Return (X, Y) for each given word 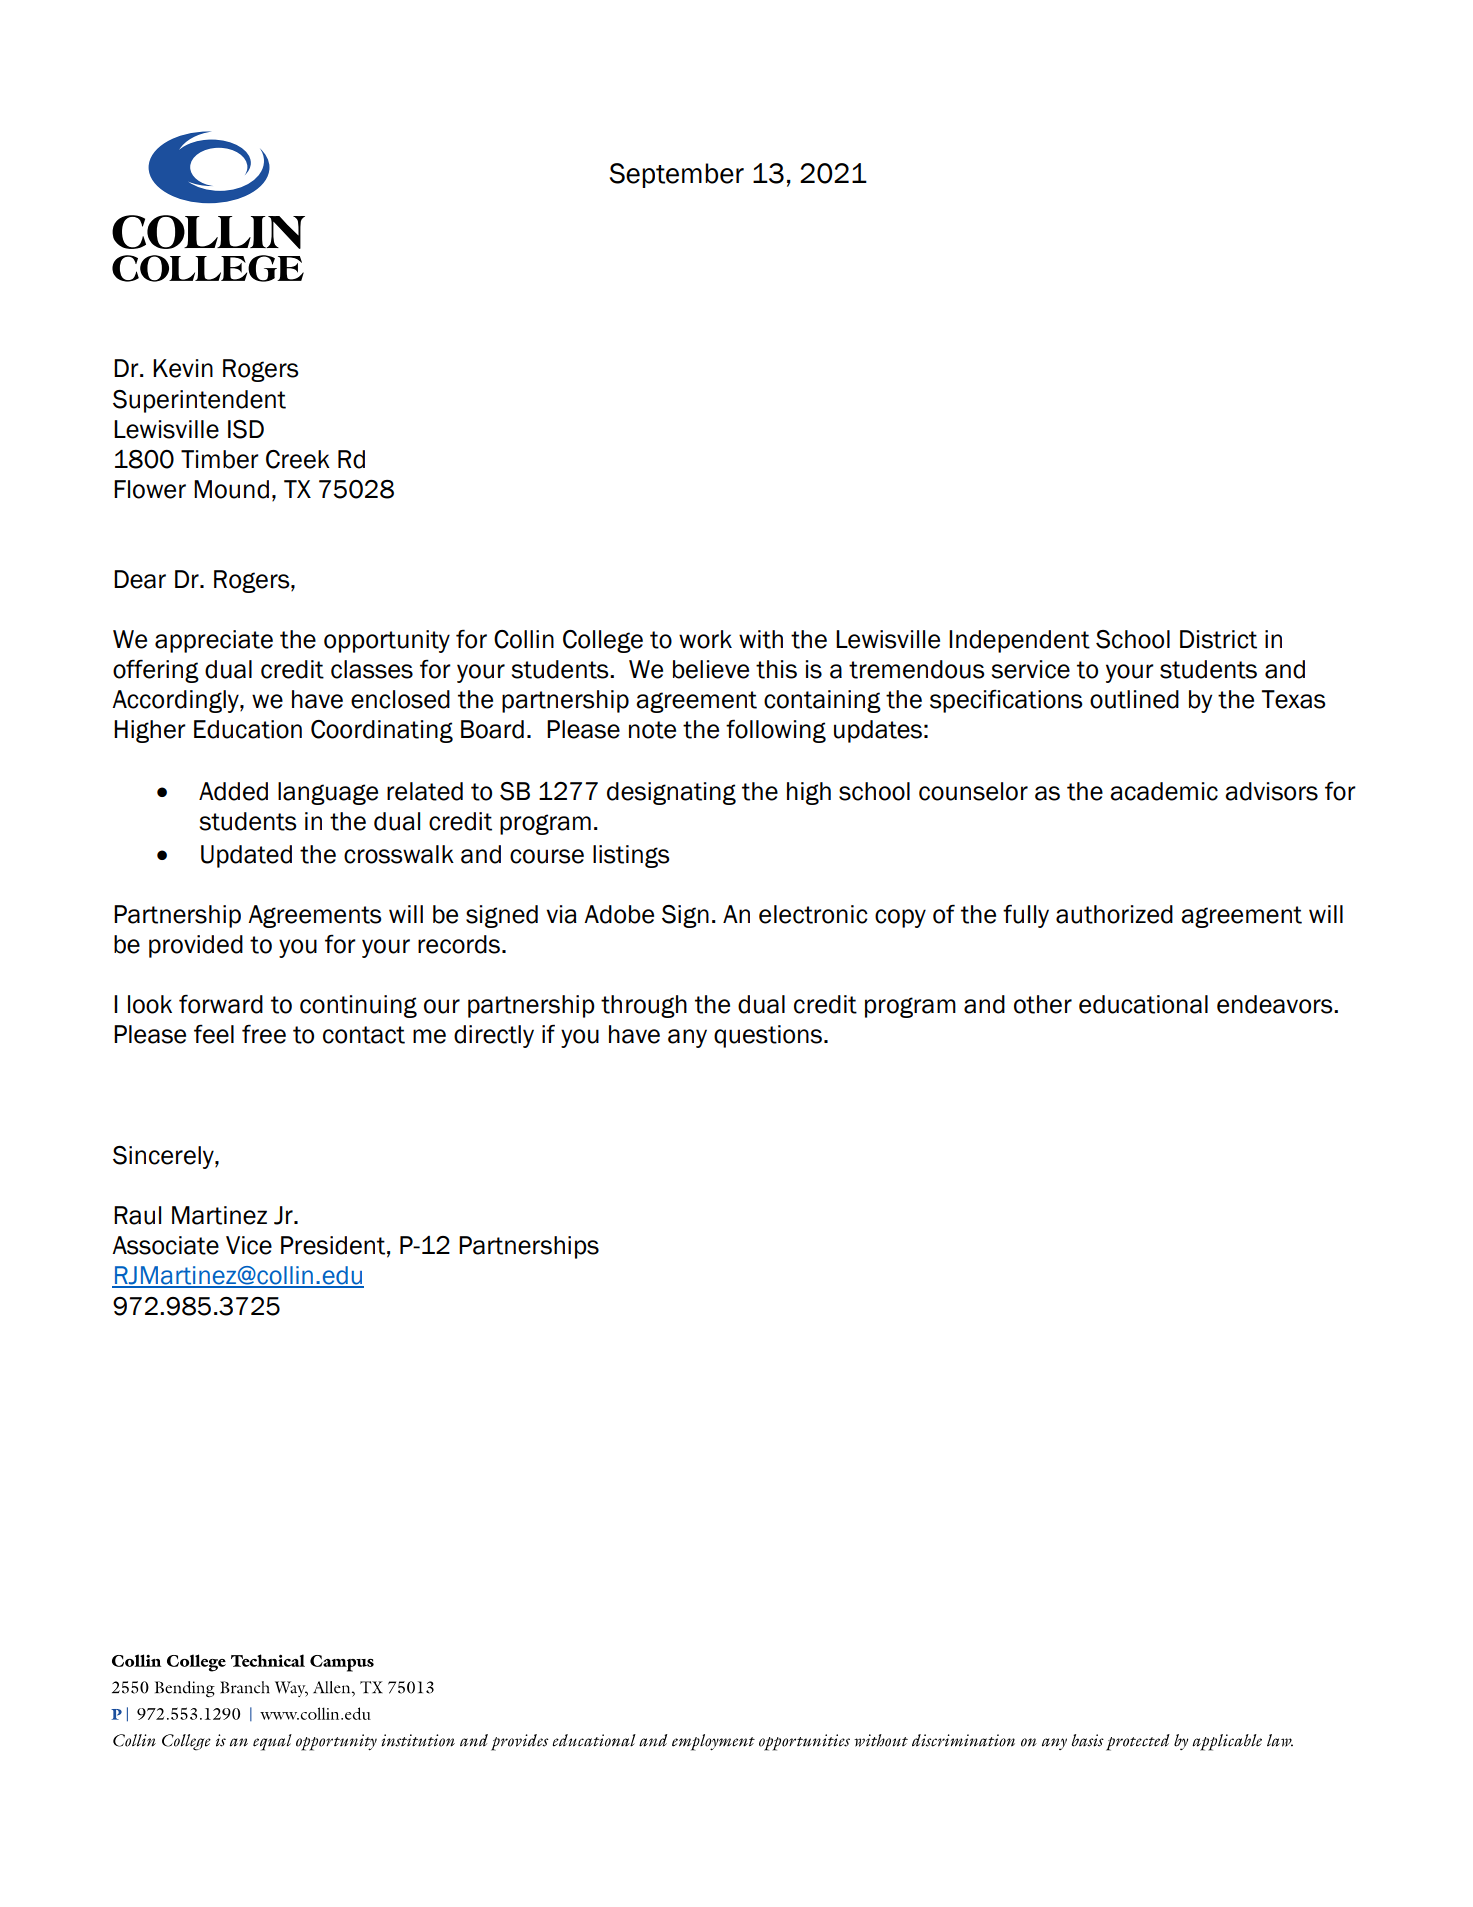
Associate (165, 1245)
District (1218, 639)
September (677, 175)
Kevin (183, 368)
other (1043, 1004)
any (687, 1038)
